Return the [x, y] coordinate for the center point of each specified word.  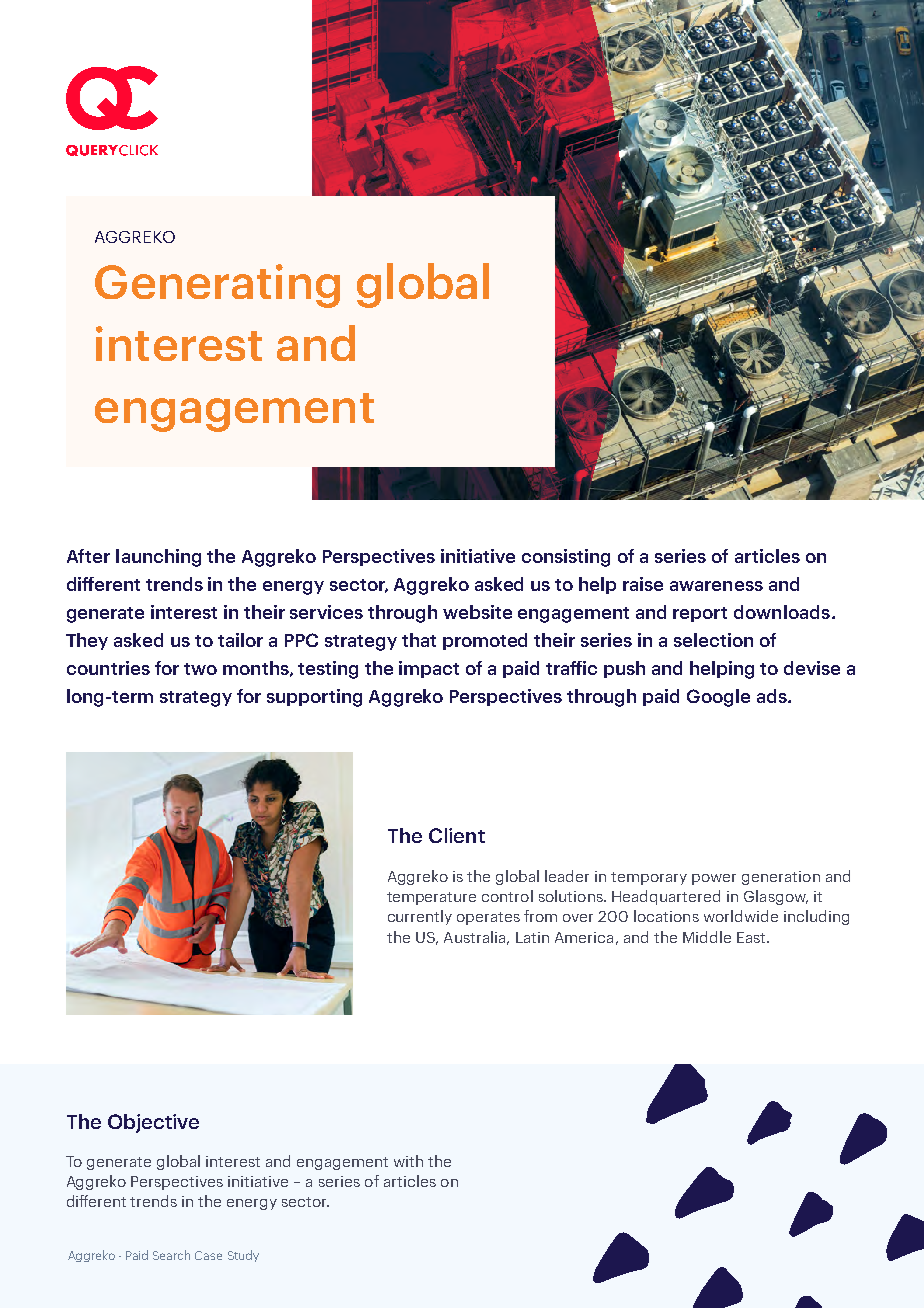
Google [718, 698]
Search [171, 1255]
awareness [716, 586]
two [200, 669]
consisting [566, 558]
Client [457, 835]
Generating [217, 286]
